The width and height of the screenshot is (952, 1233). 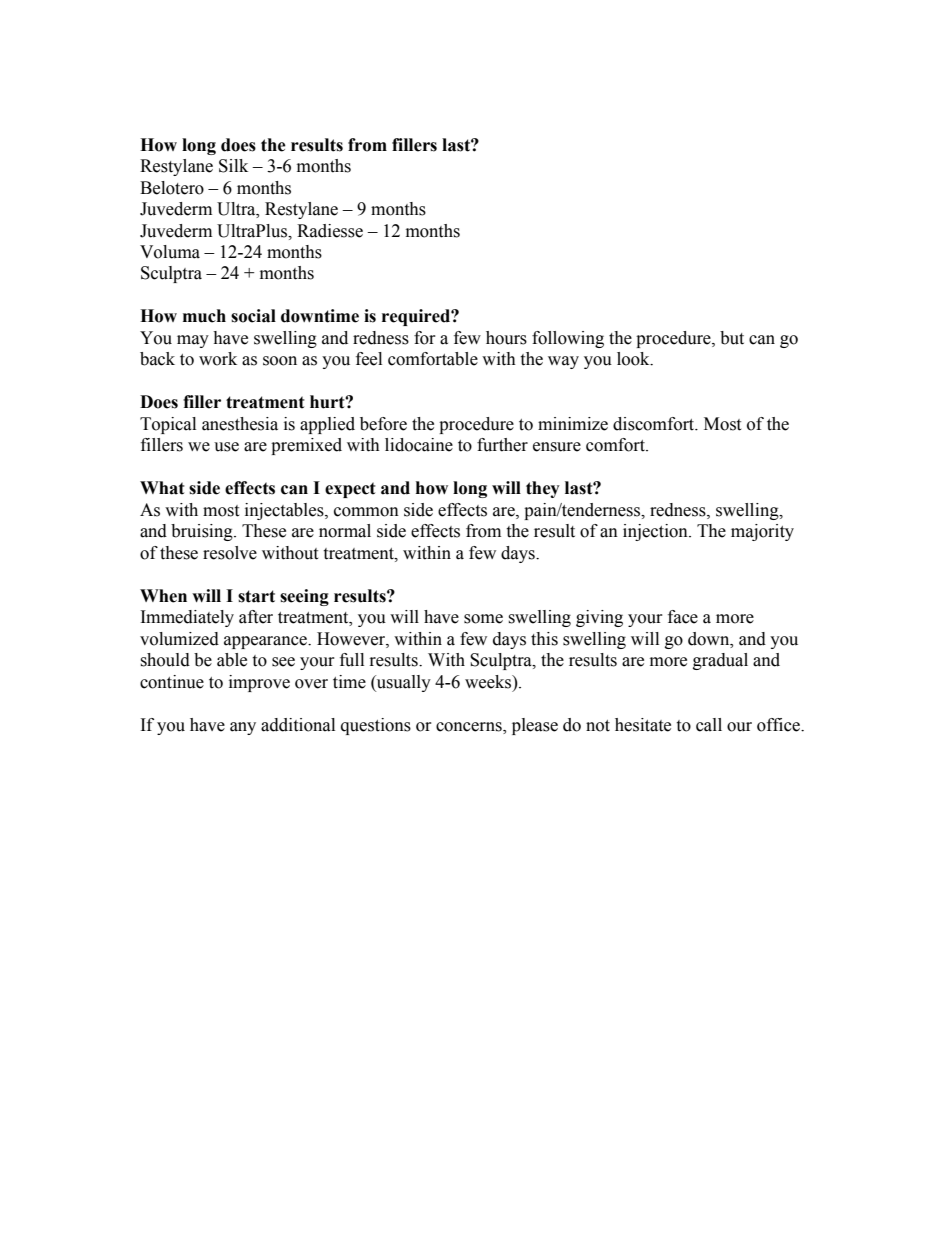 What do you see at coordinates (233, 166) in the screenshot?
I see `Silk` at bounding box center [233, 166].
